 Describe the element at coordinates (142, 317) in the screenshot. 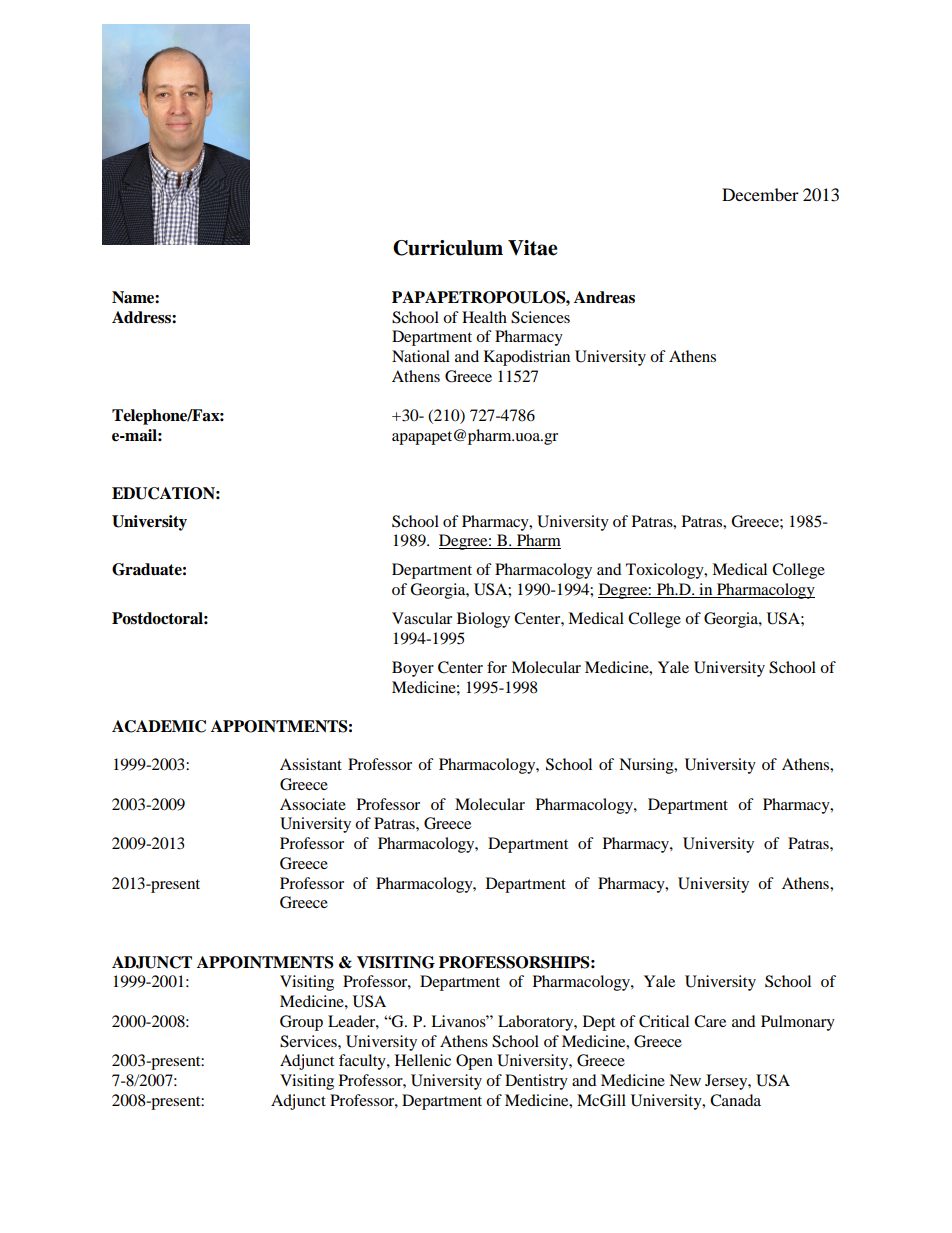

I see `Address` at that location.
